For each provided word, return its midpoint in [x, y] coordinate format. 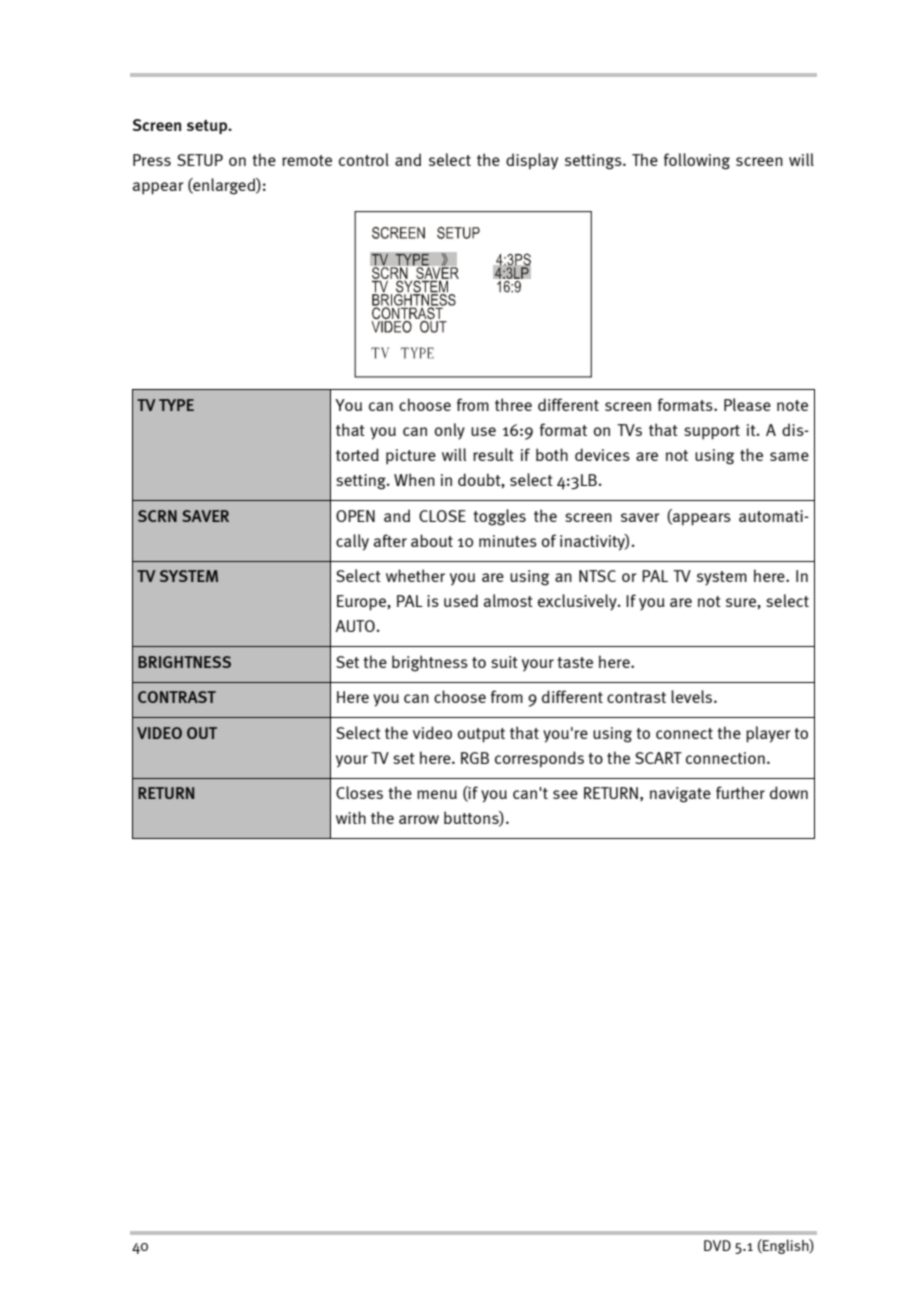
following [697, 161]
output [481, 735]
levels [693, 696]
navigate [680, 795]
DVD [717, 1245]
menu [437, 794]
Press [152, 160]
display [532, 161]
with [351, 817]
